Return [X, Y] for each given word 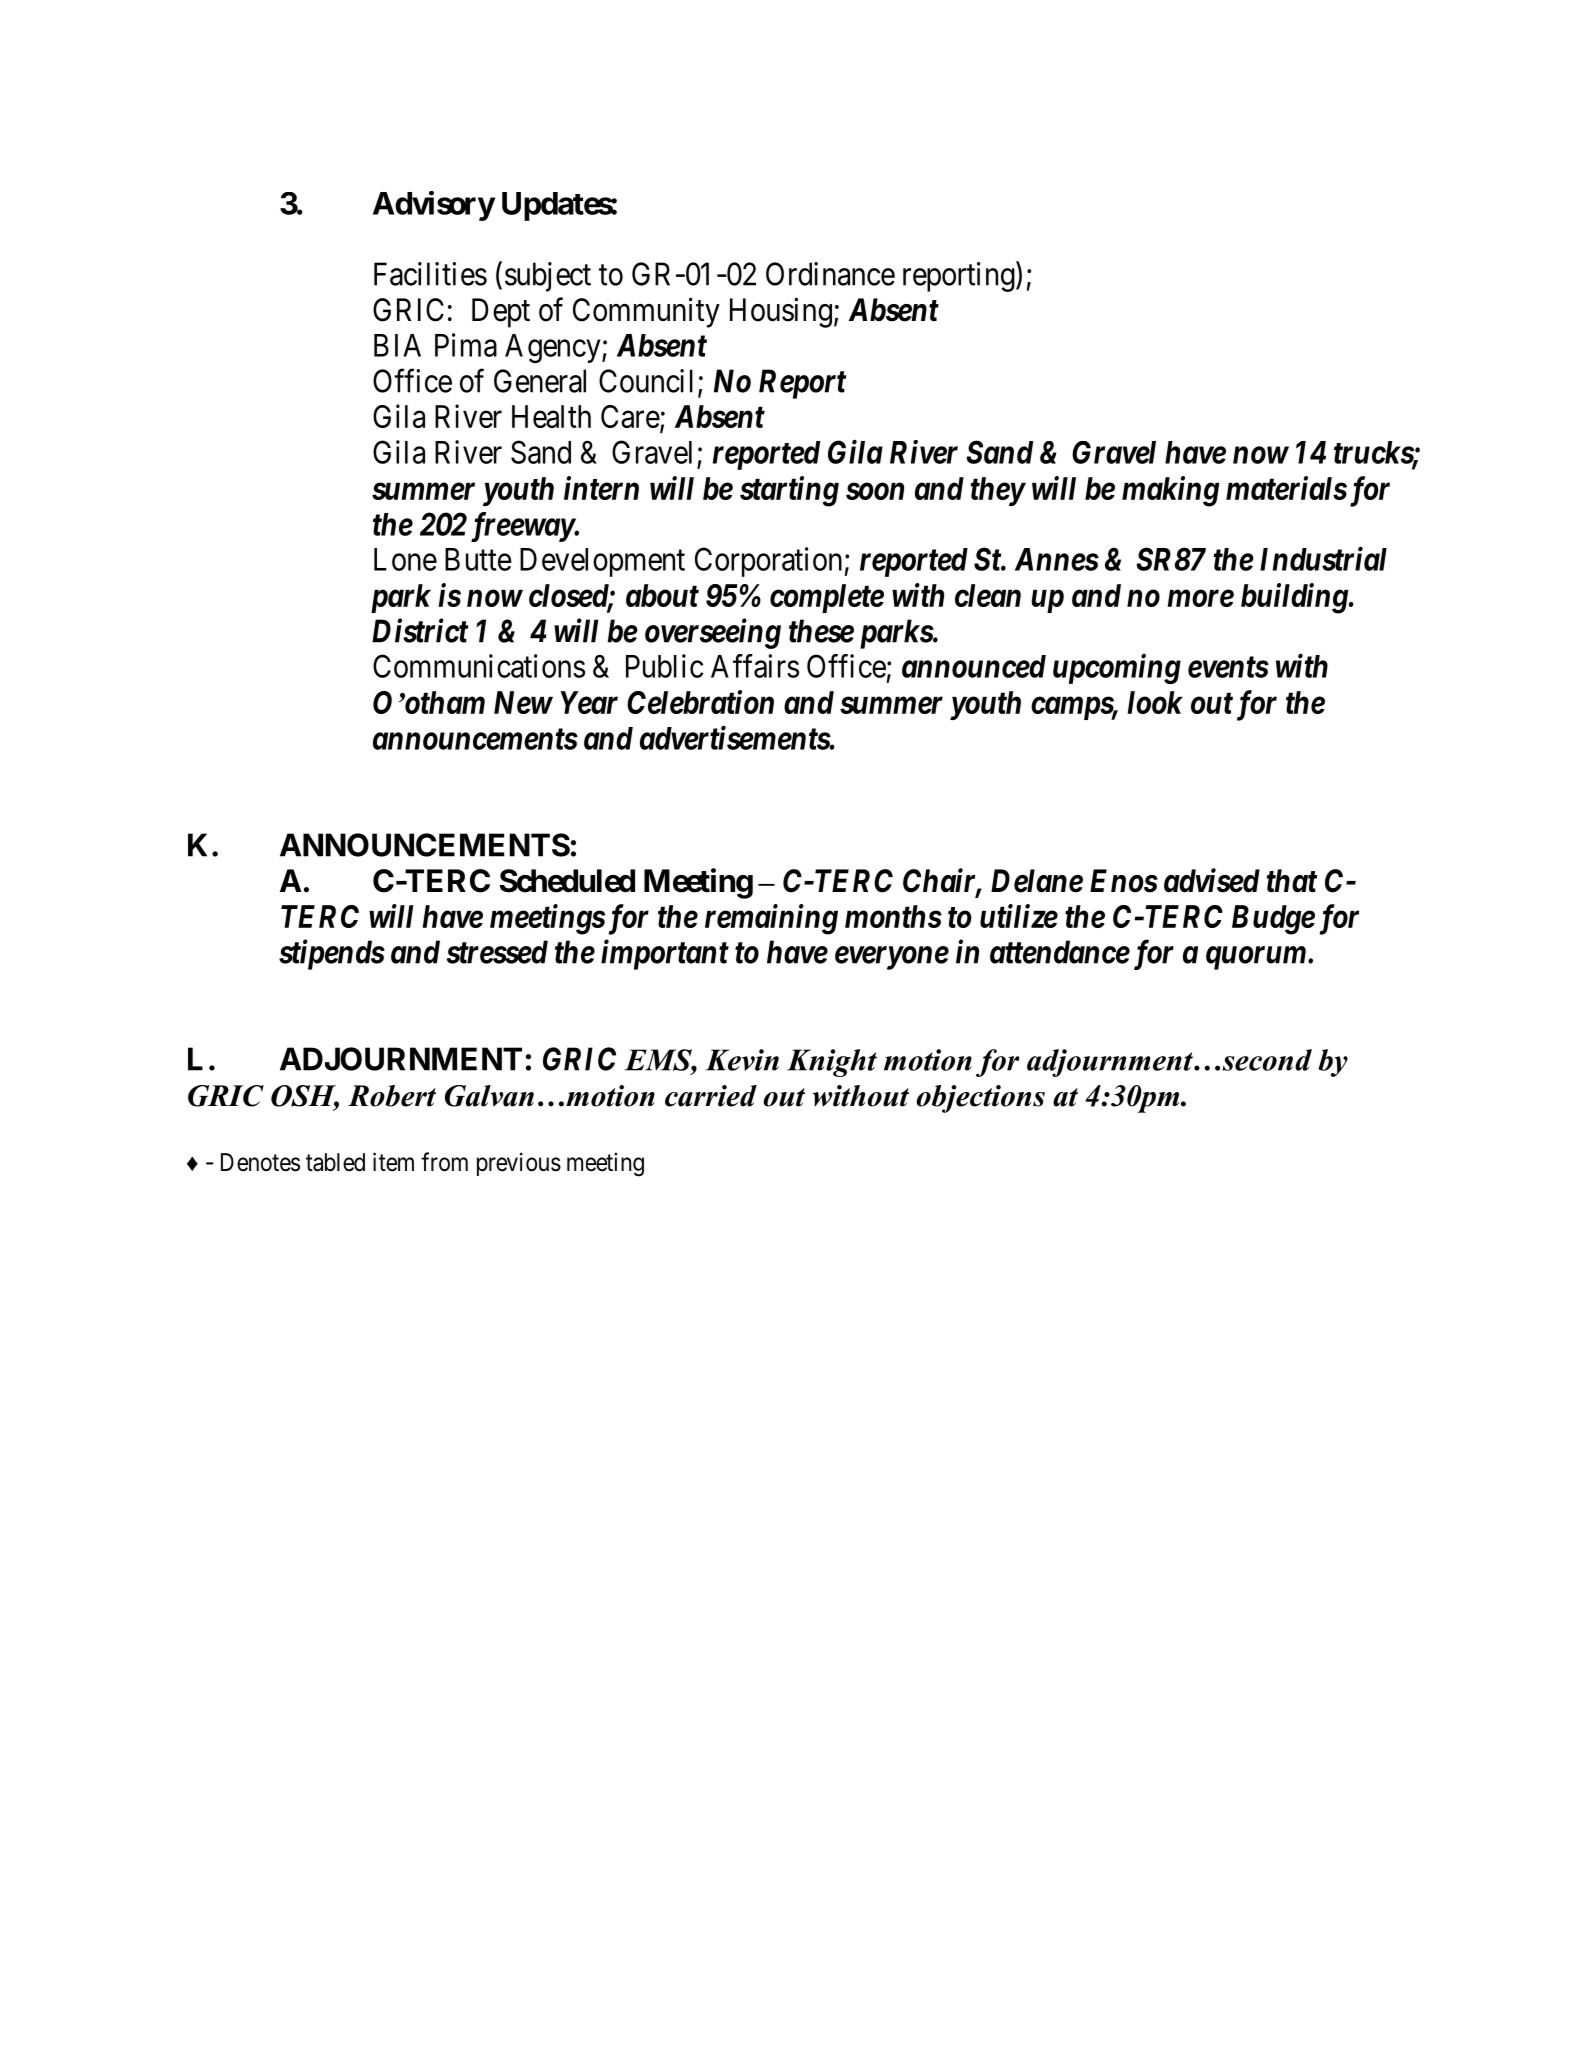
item [393, 1162]
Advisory [434, 206]
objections [980, 1099]
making [1170, 491]
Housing [781, 312]
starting [789, 491]
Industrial [1323, 558]
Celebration [700, 702]
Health [551, 416]
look [1155, 702]
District [420, 631]
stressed [497, 952]
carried [711, 1096]
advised [1212, 880]
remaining [771, 919]
